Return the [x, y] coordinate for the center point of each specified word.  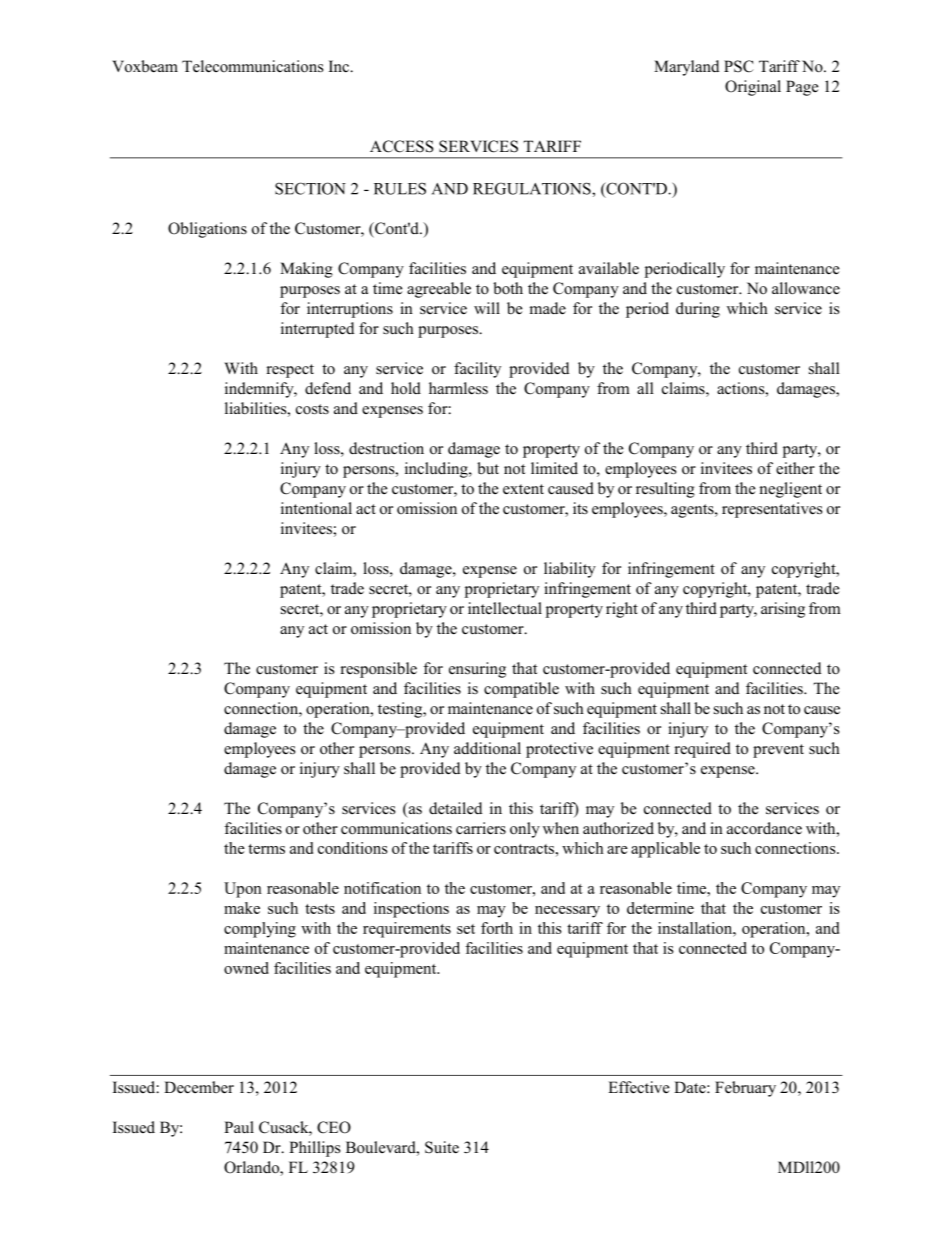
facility [477, 370]
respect [290, 371]
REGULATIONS [533, 188]
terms [266, 849]
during [698, 310]
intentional [316, 508]
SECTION [310, 188]
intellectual [505, 608]
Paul [239, 1127]
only [525, 830]
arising [783, 610]
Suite [442, 1147]
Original [753, 88]
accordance [764, 828]
